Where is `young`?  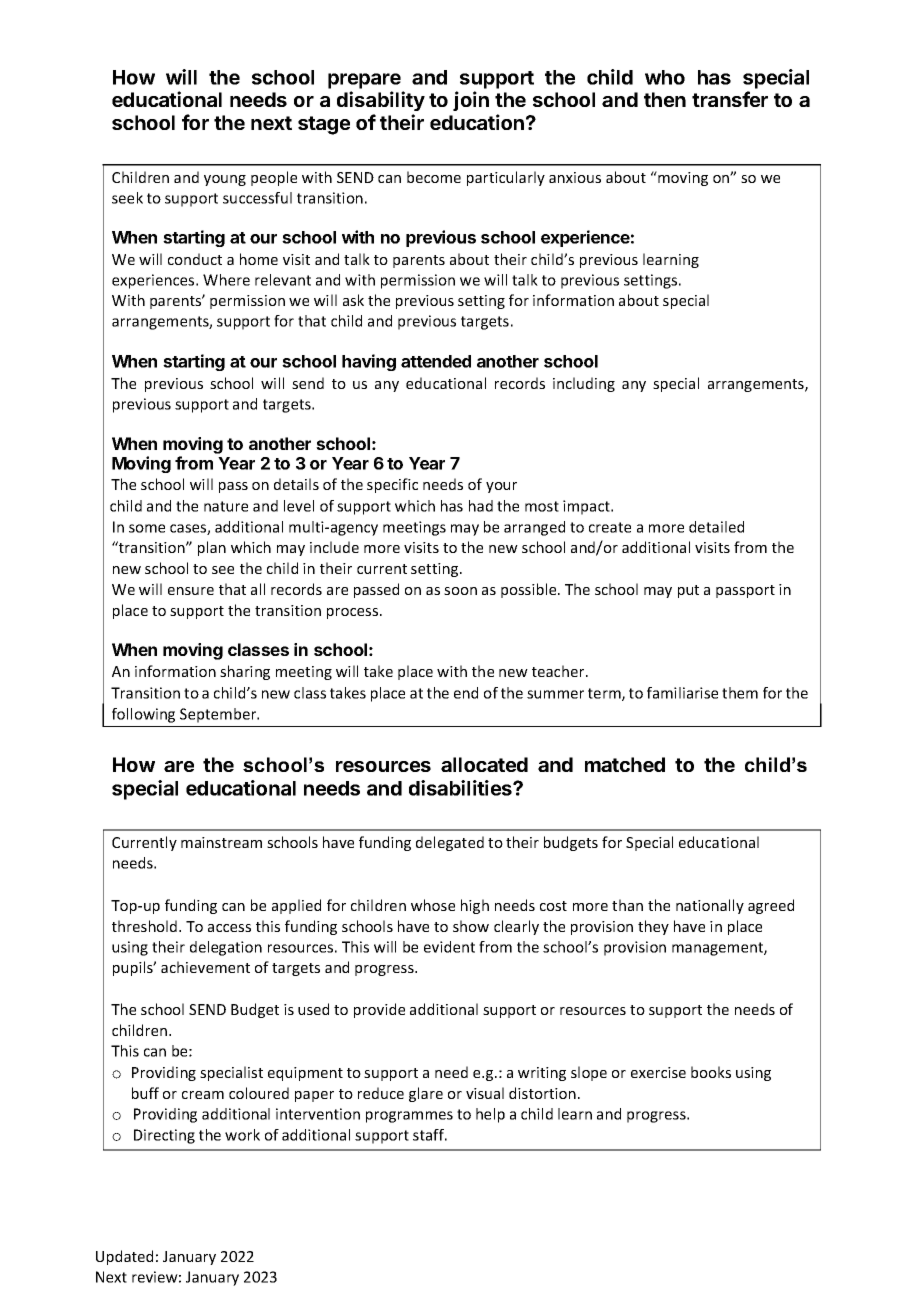 young is located at coordinates (225, 180).
